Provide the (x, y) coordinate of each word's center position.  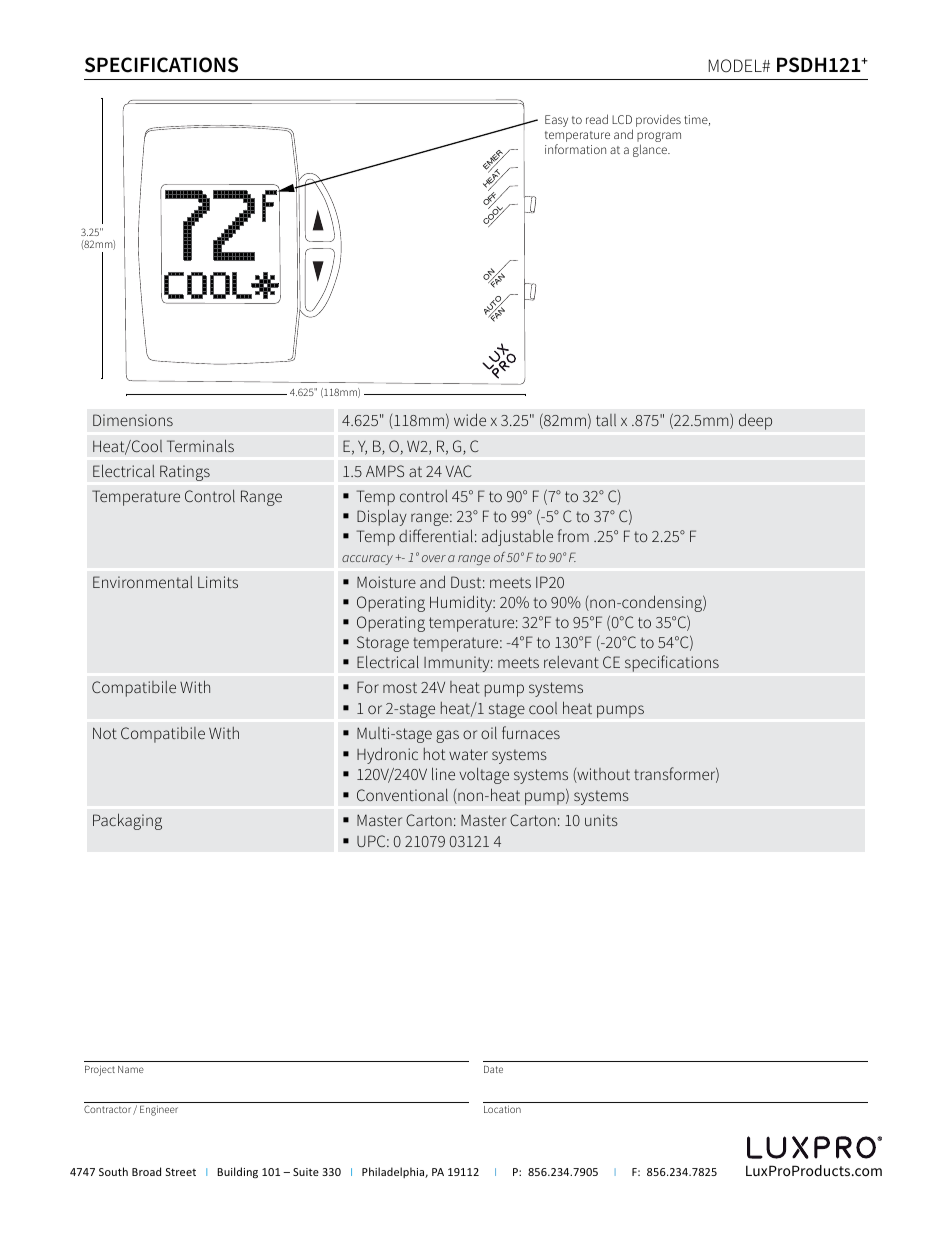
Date (493, 1069)
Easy (556, 121)
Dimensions (133, 420)
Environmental (142, 582)
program (659, 138)
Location (502, 1109)
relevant (571, 662)
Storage (383, 644)
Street (181, 1172)
